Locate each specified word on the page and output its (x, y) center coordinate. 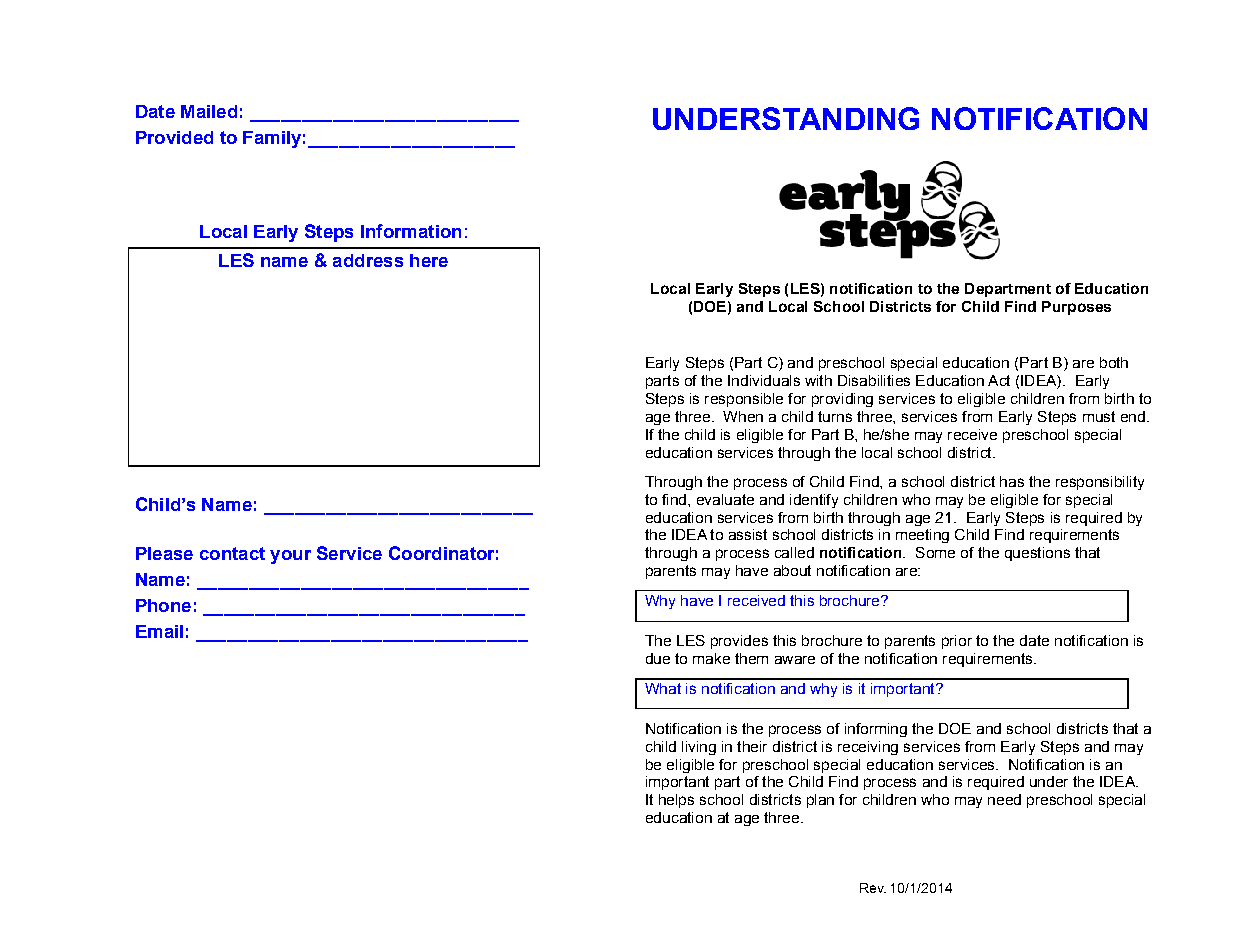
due (658, 658)
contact (232, 553)
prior (957, 642)
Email (159, 631)
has (1012, 481)
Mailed (209, 111)
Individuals (764, 380)
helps (676, 801)
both (1114, 362)
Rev (873, 888)
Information (411, 231)
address (368, 260)
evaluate (725, 499)
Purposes (1076, 308)
